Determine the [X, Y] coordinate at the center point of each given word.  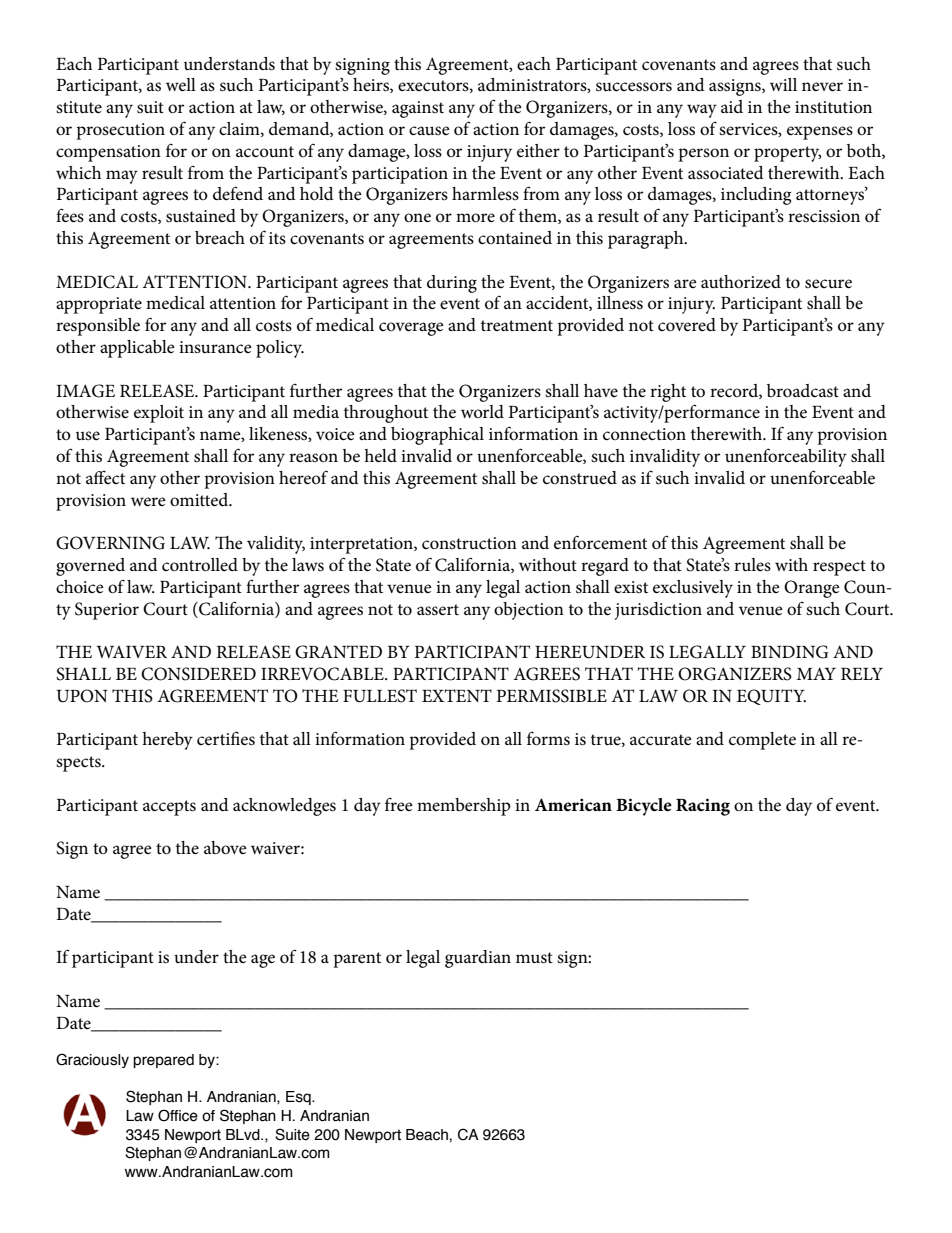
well [181, 85]
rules [752, 564]
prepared [163, 1061]
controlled [200, 565]
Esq [299, 1098]
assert [438, 610]
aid [732, 106]
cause [429, 131]
